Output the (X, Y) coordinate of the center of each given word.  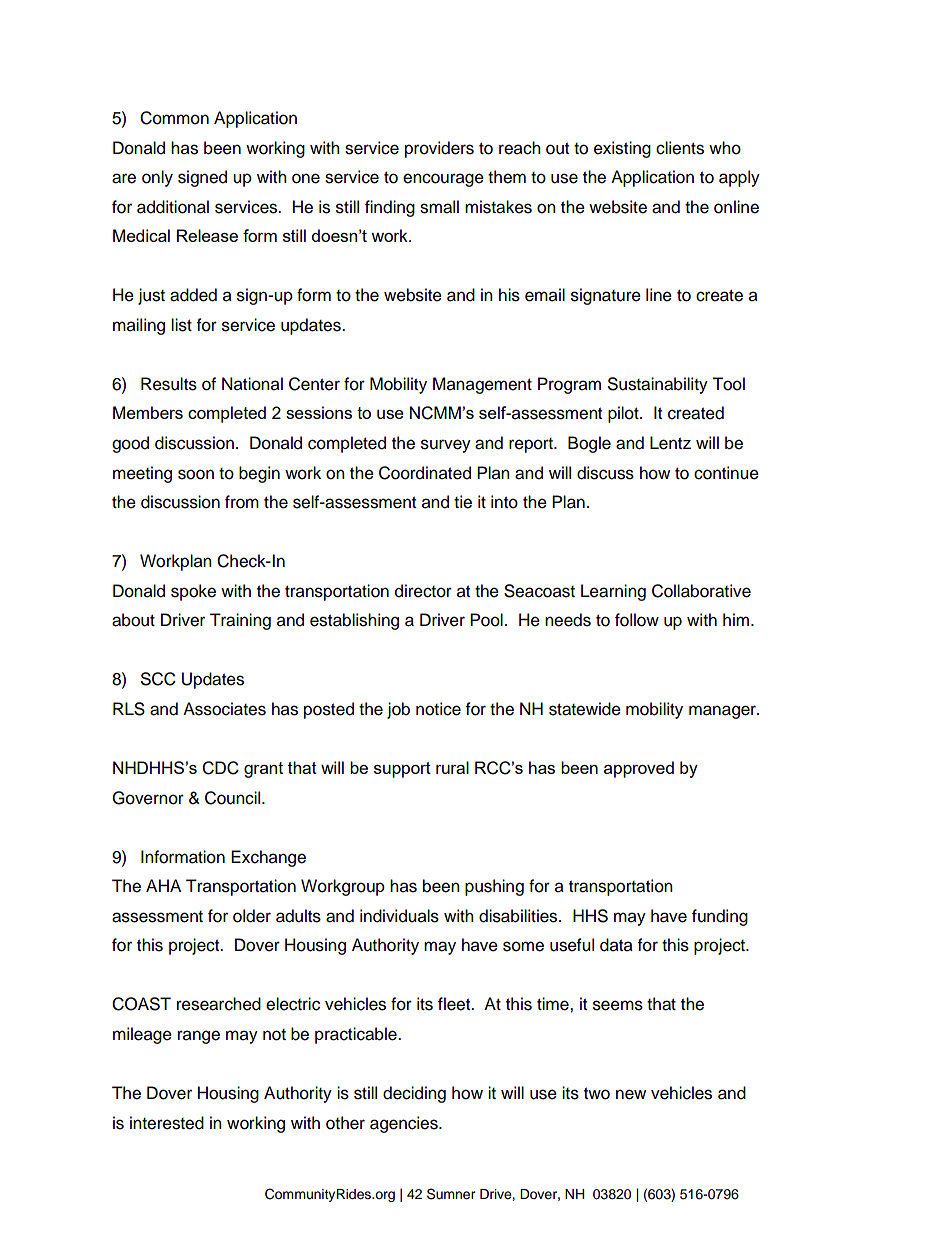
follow (637, 620)
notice (438, 709)
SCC (158, 679)
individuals (399, 916)
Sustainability (658, 385)
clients (680, 148)
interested (167, 1123)
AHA (163, 885)
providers (439, 149)
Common (174, 118)
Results (169, 384)
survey (446, 446)
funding (720, 917)
